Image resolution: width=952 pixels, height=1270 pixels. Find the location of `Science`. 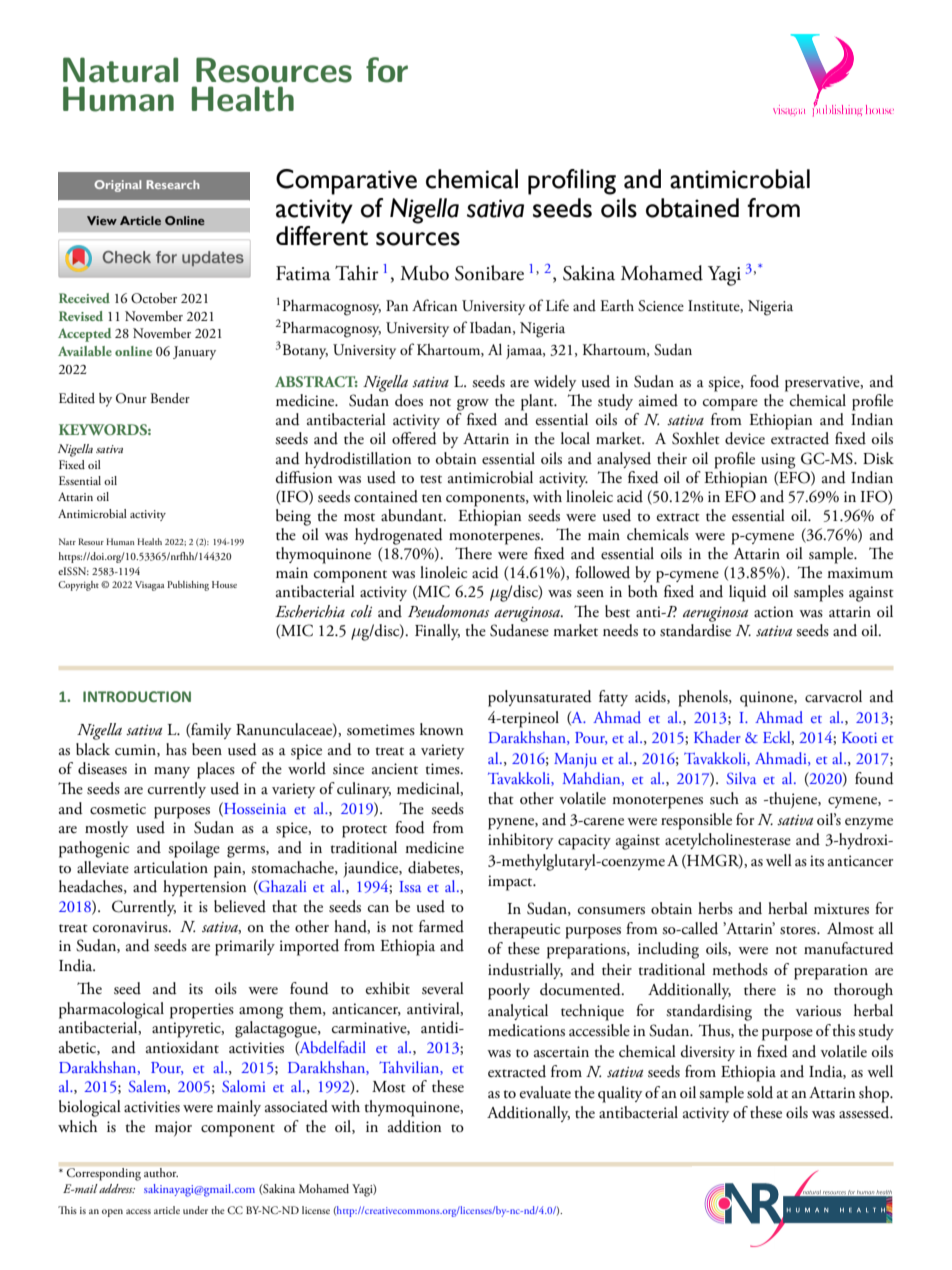

Science is located at coordinates (661, 306).
